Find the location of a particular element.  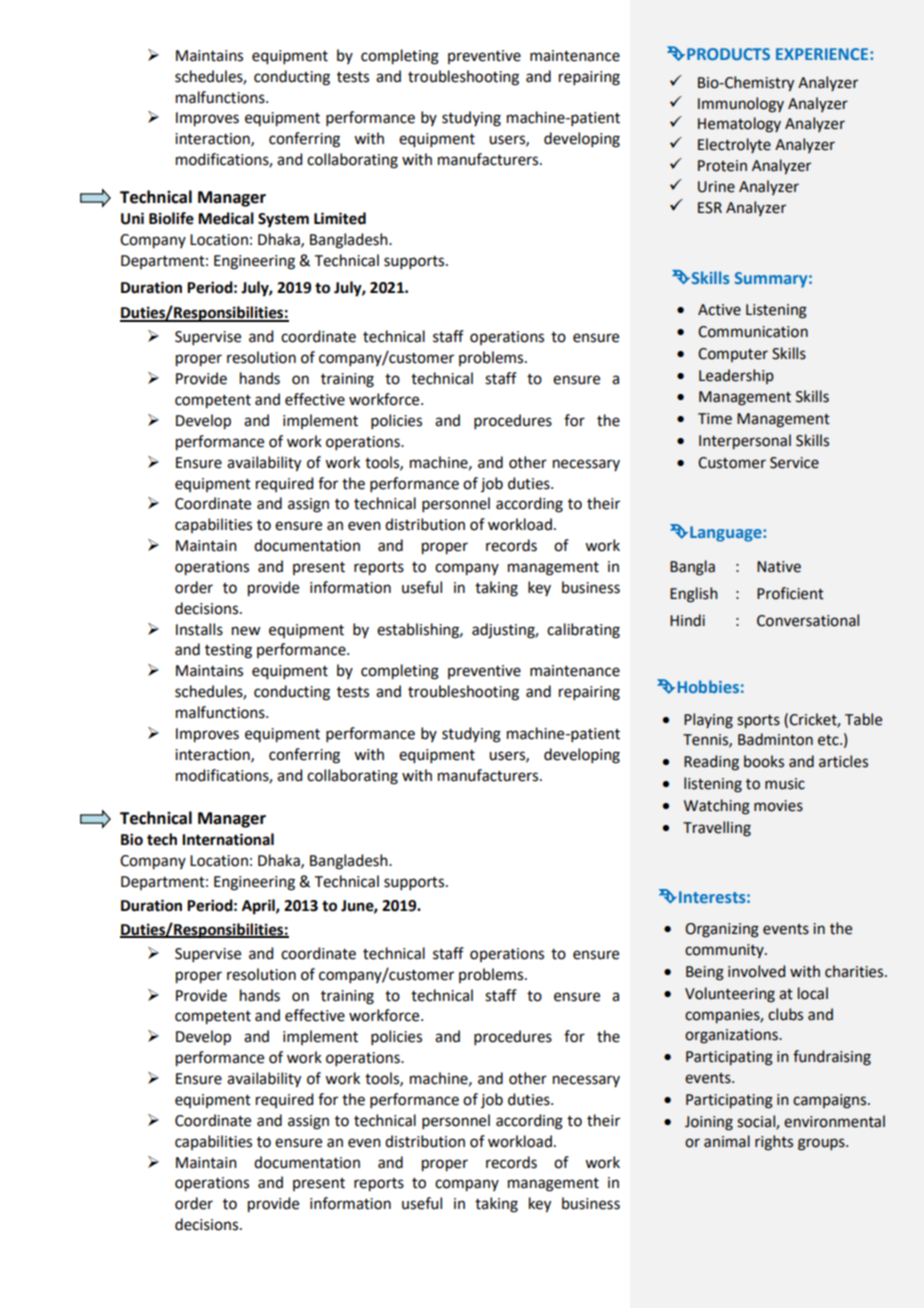

Immunology is located at coordinates (741, 105).
